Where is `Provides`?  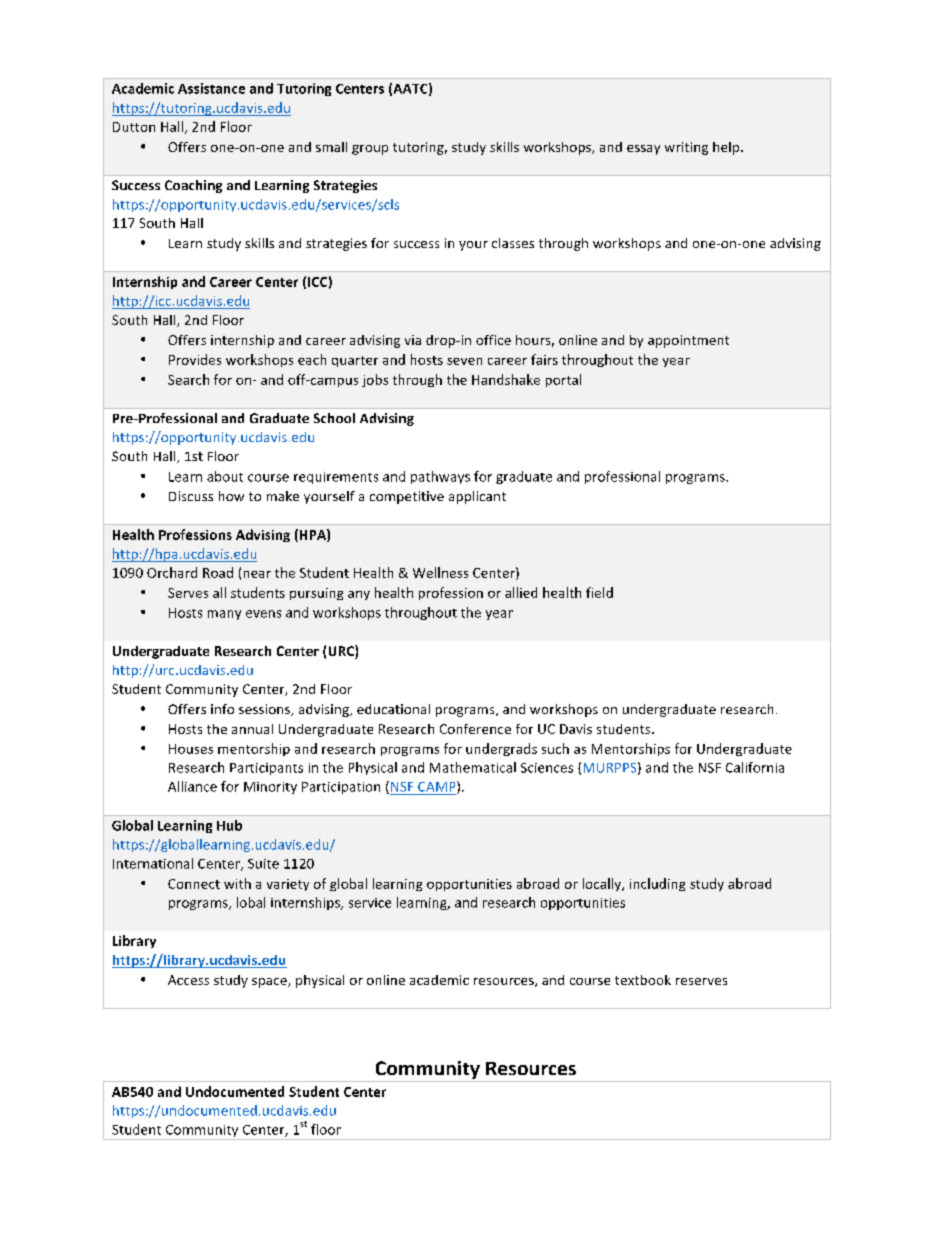
Provides is located at coordinates (195, 359).
